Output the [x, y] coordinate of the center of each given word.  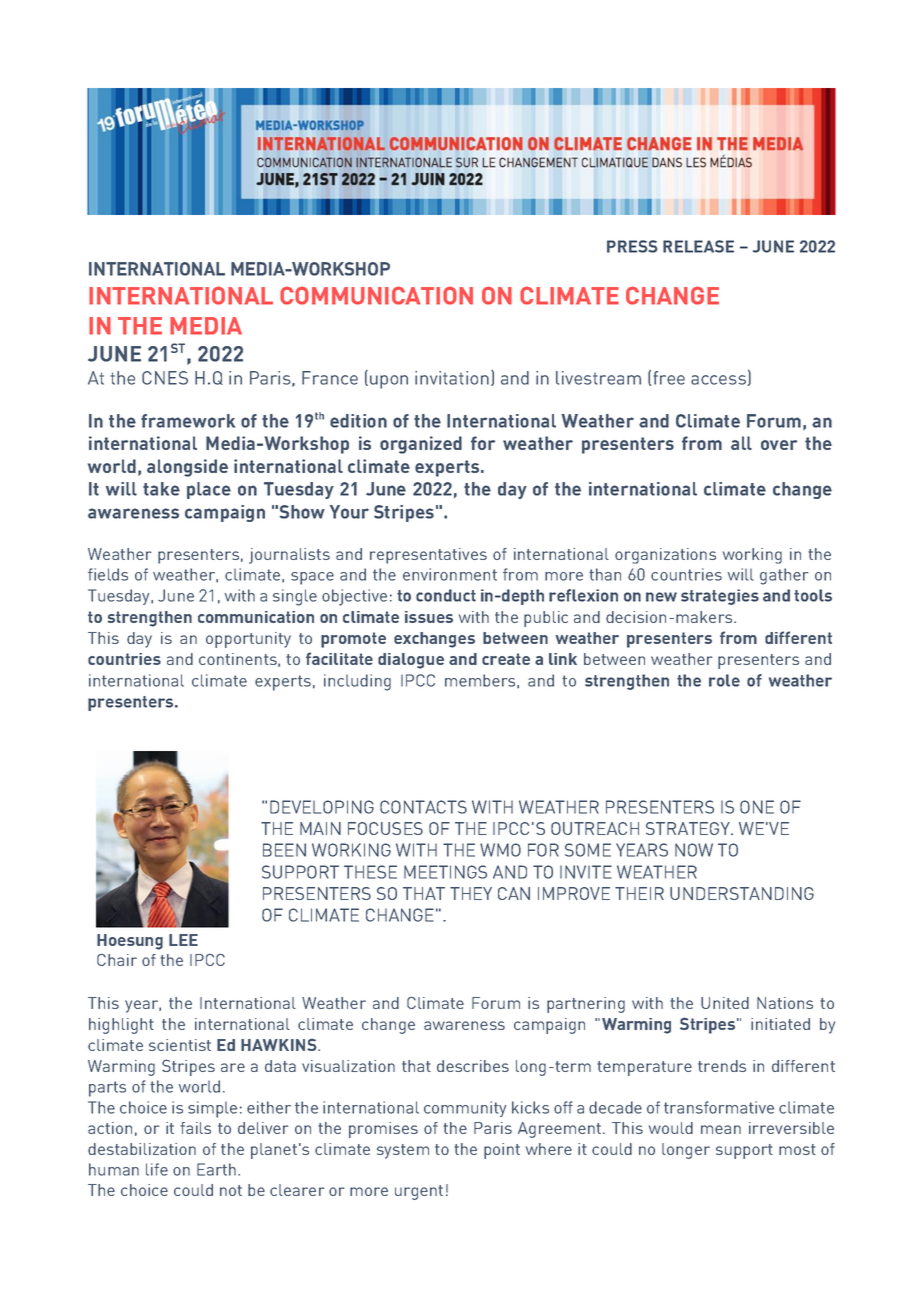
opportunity [248, 640]
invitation [452, 378]
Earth [216, 1169]
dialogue [411, 661]
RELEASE [698, 246]
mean [721, 1129]
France [330, 378]
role [724, 680]
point [502, 1151]
